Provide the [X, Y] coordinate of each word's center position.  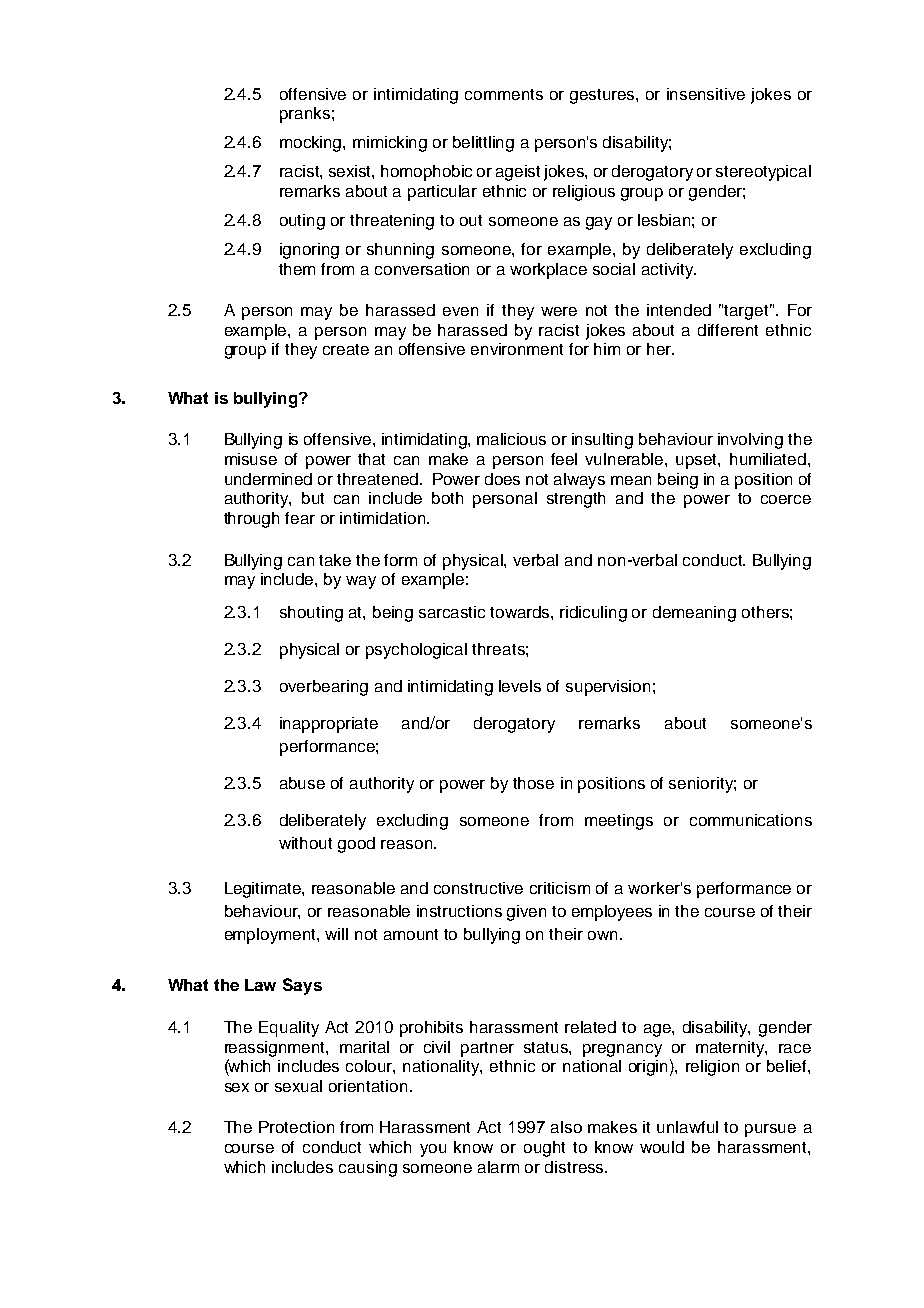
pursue [770, 1130]
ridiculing [593, 614]
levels [520, 686]
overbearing [324, 688]
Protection [296, 1127]
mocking [312, 144]
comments [504, 94]
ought [544, 1149]
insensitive [706, 94]
